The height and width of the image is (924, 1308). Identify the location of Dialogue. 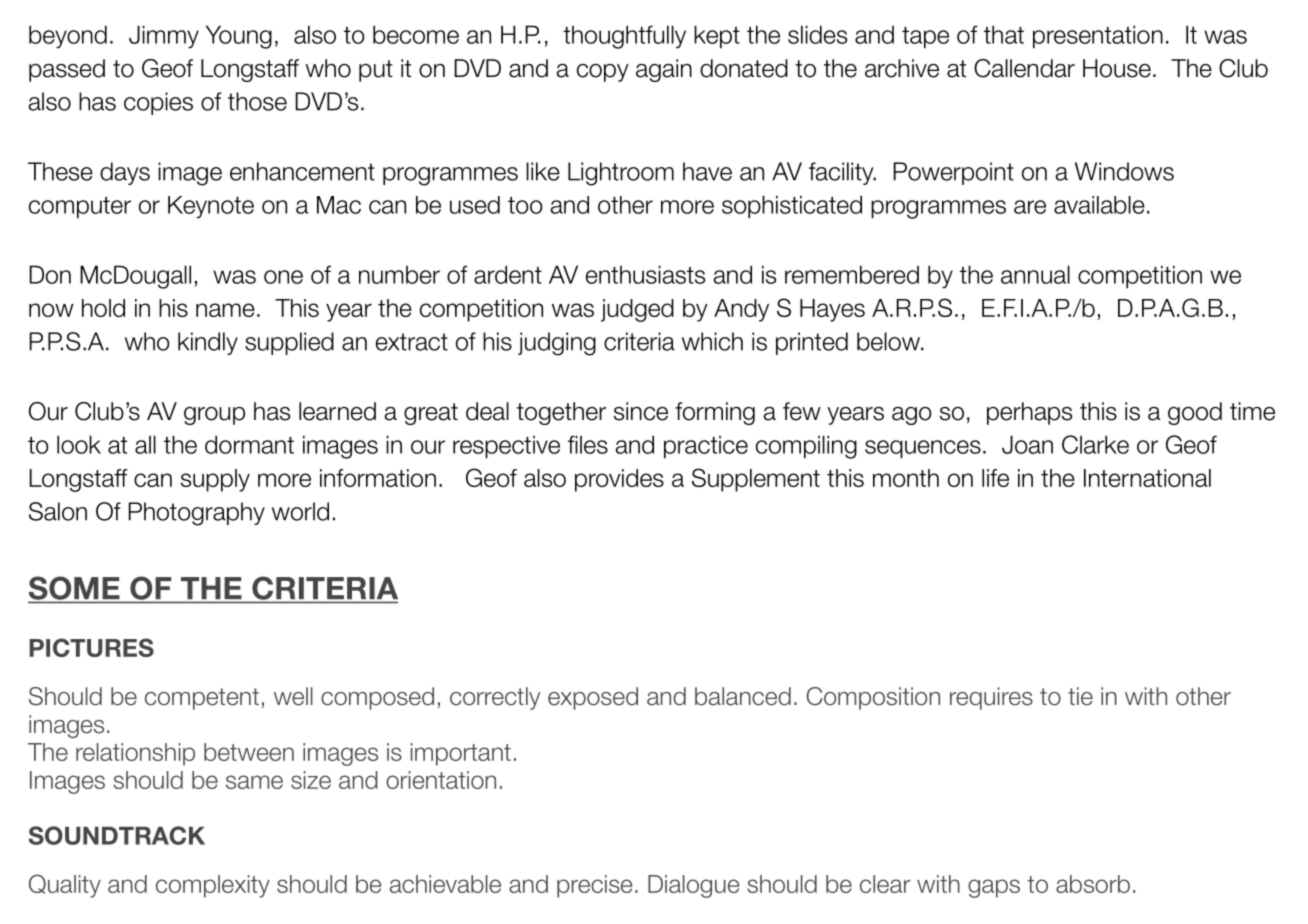
(693, 886).
